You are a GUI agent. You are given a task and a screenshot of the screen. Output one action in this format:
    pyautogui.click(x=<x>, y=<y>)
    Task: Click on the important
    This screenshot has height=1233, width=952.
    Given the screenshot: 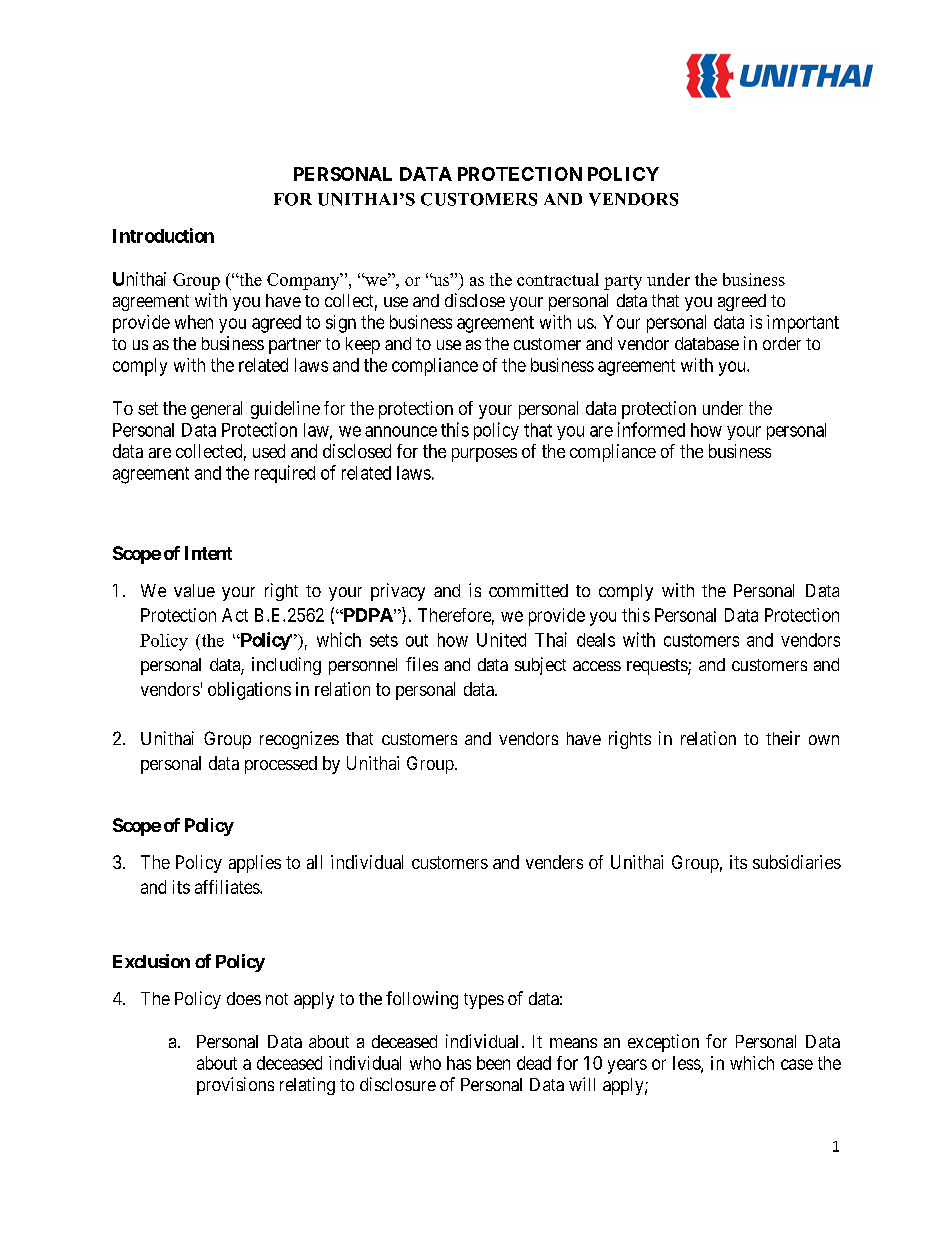 What is the action you would take?
    pyautogui.click(x=803, y=324)
